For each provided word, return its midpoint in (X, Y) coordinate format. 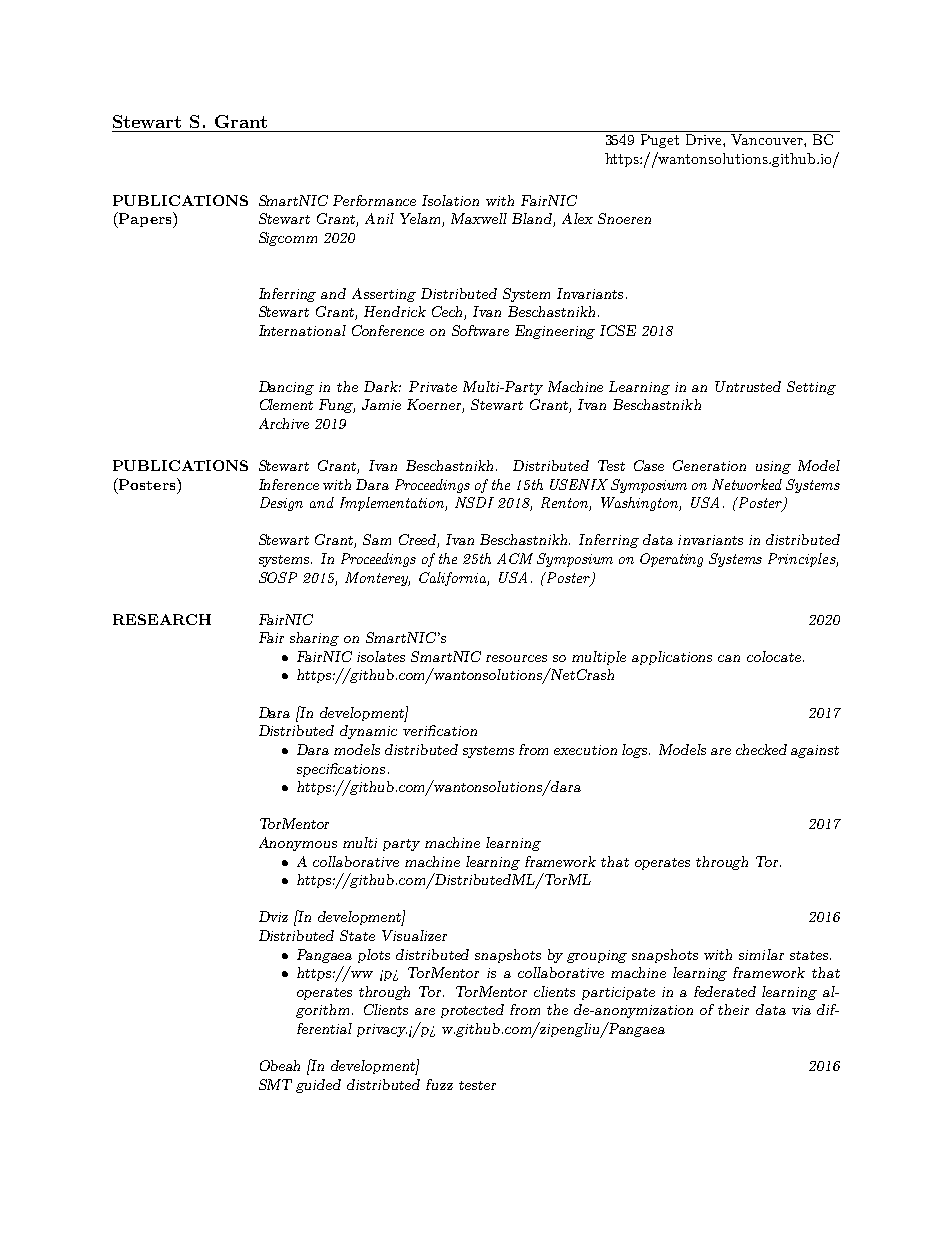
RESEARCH (162, 619)
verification (440, 730)
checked (761, 749)
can (729, 658)
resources (516, 658)
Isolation (450, 200)
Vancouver (768, 139)
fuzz (439, 1084)
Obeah (280, 1065)
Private (433, 386)
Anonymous (298, 844)
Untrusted (748, 386)
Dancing (286, 388)
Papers (145, 220)
